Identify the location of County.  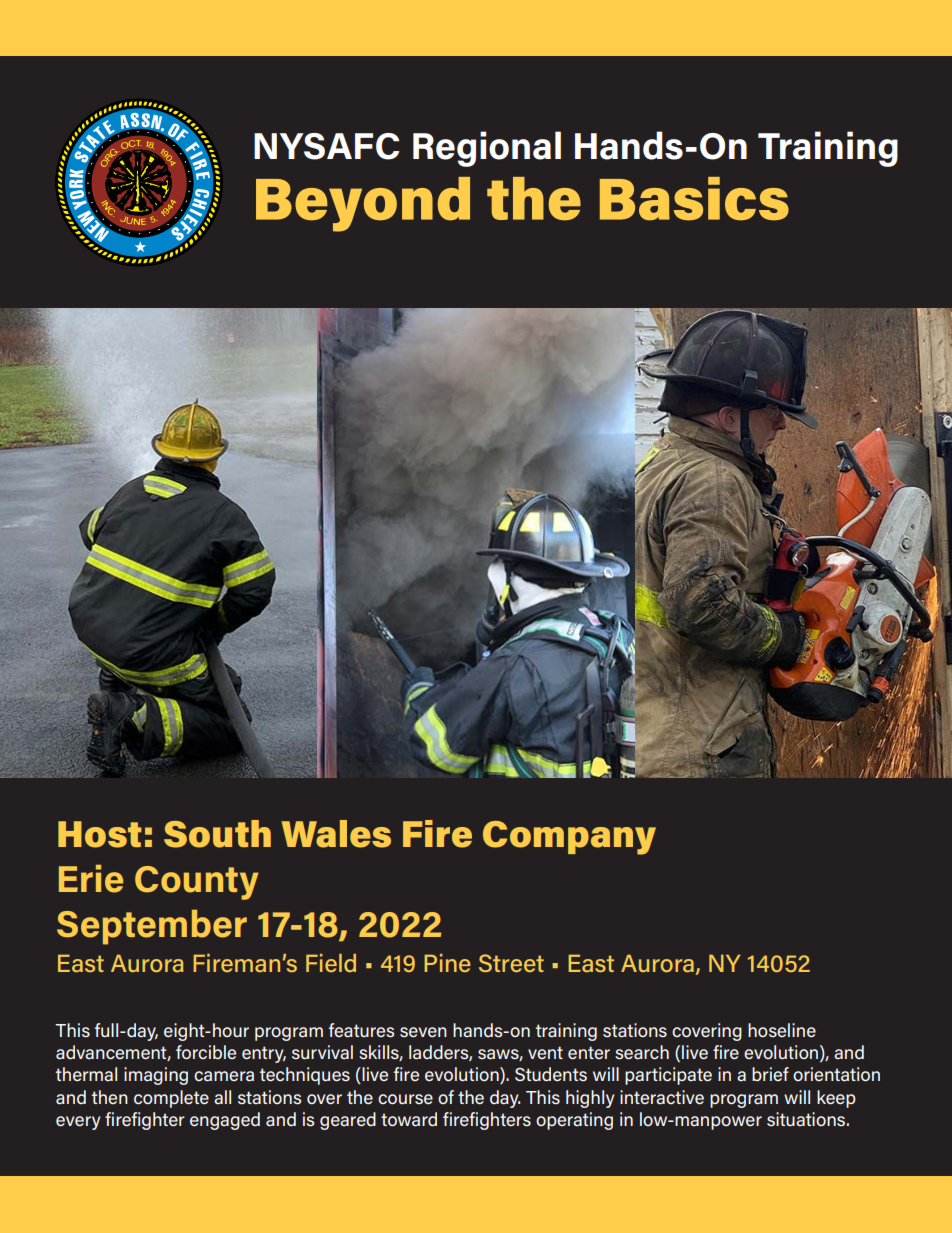
(197, 883).
